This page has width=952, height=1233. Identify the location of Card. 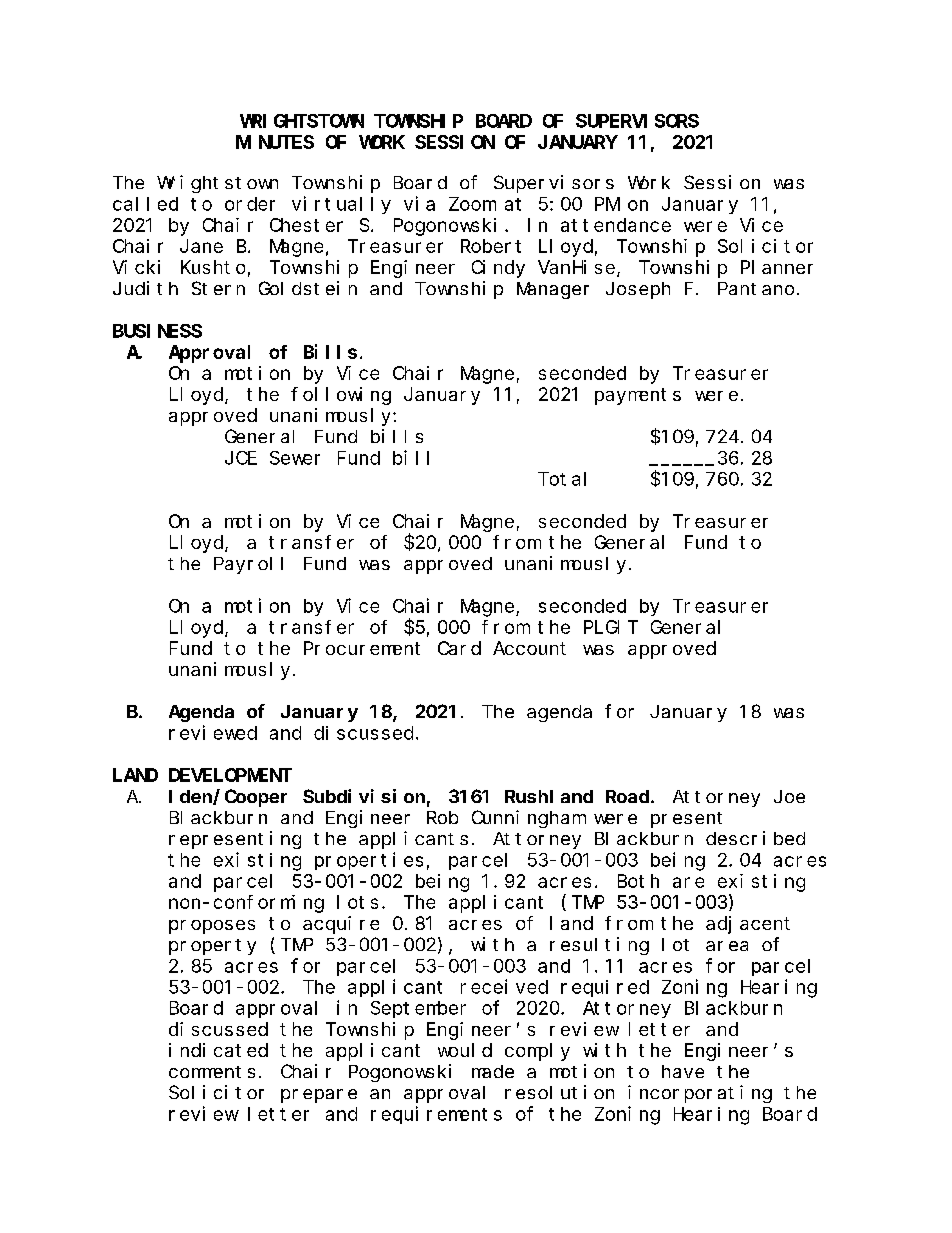
(459, 648).
